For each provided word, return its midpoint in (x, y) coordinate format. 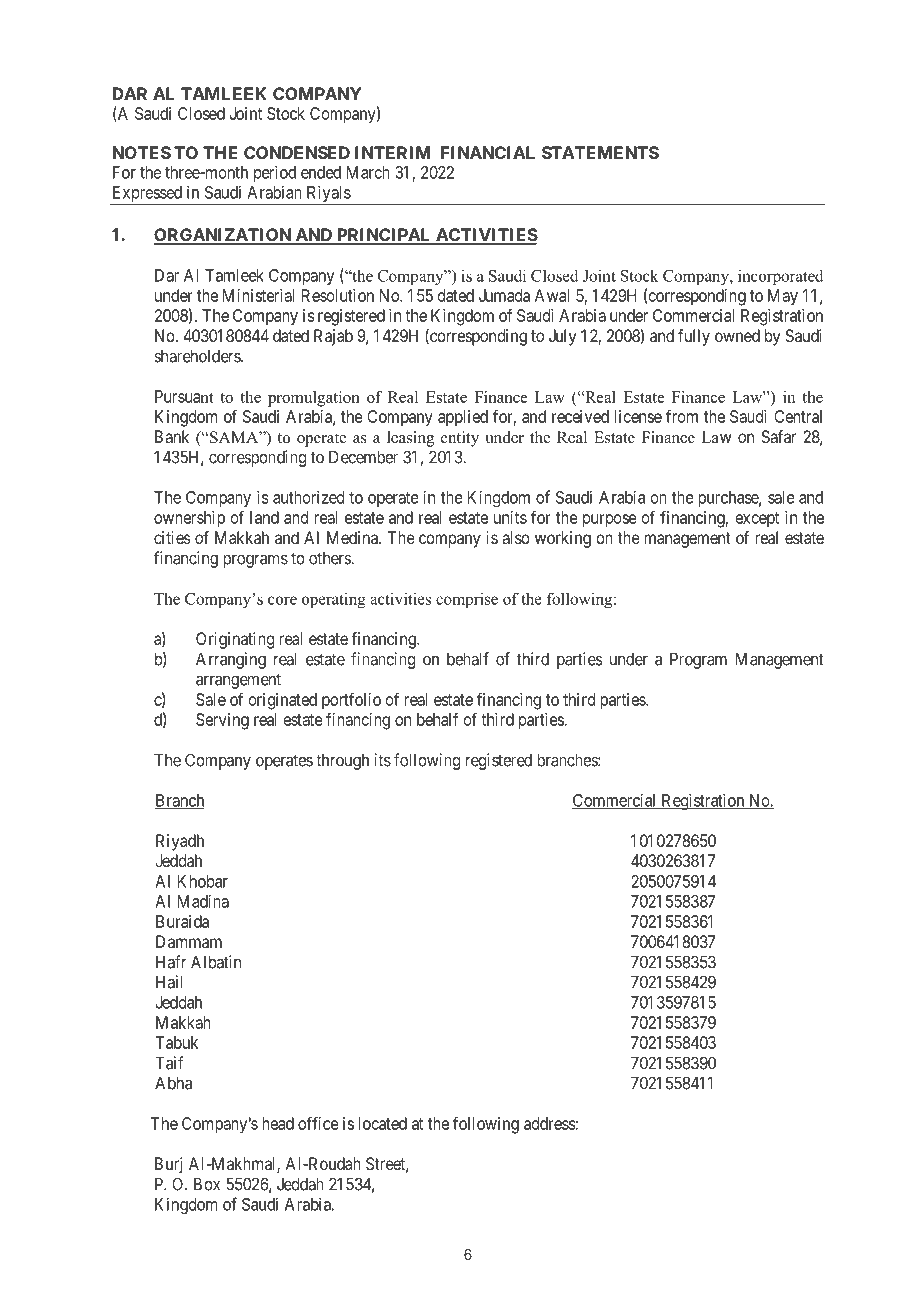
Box (207, 1184)
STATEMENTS (600, 152)
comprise (467, 600)
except (757, 519)
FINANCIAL (488, 152)
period (275, 173)
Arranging (231, 660)
